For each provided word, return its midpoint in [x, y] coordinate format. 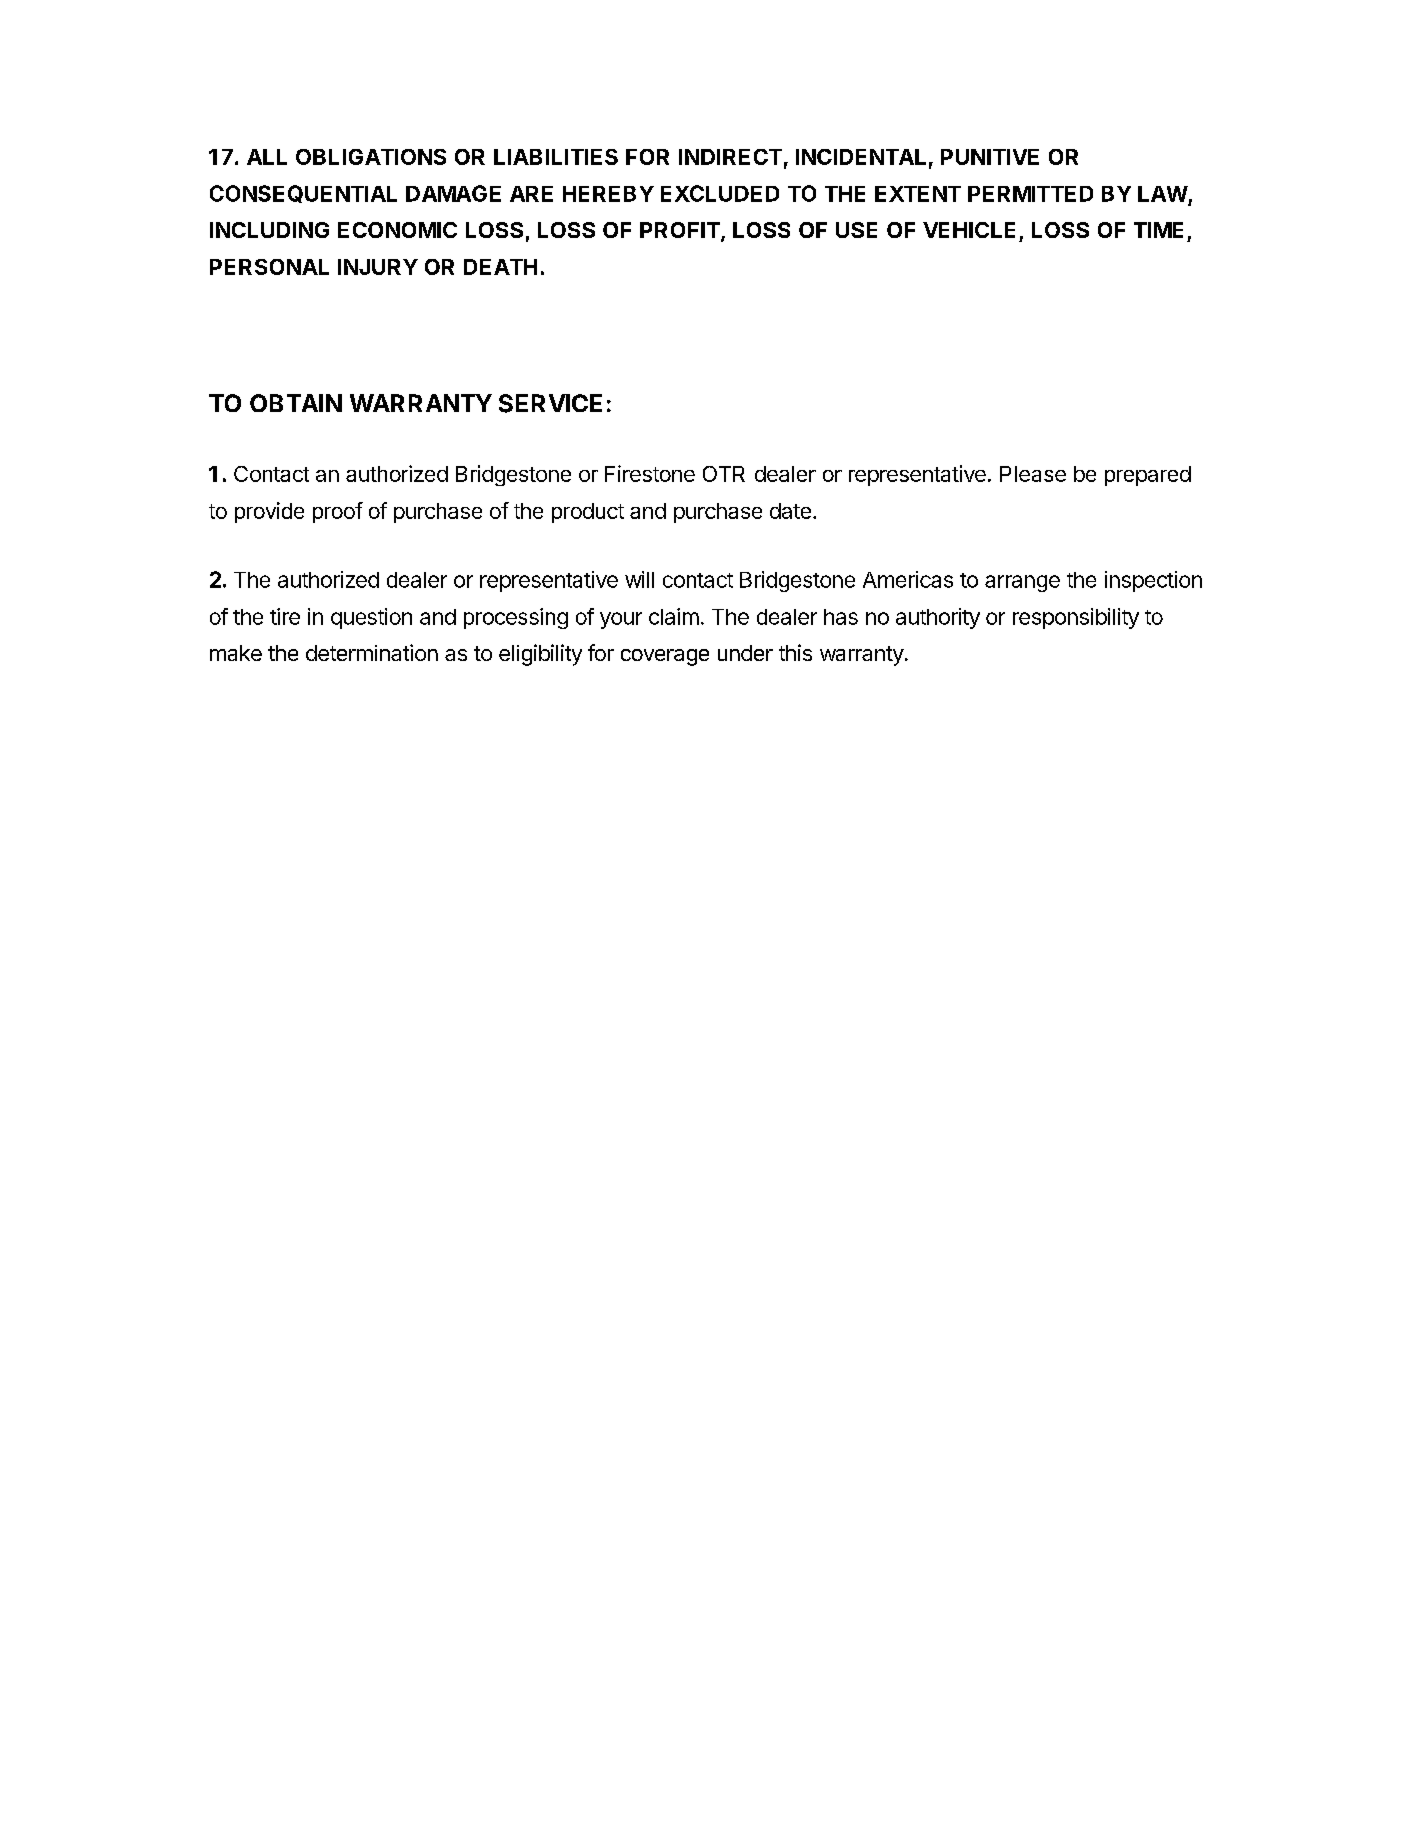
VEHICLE [969, 230]
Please [1033, 474]
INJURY [378, 267]
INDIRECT [730, 157]
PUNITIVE [990, 157]
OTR [724, 474]
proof [338, 512]
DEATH [500, 267]
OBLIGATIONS [371, 157]
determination [372, 652]
